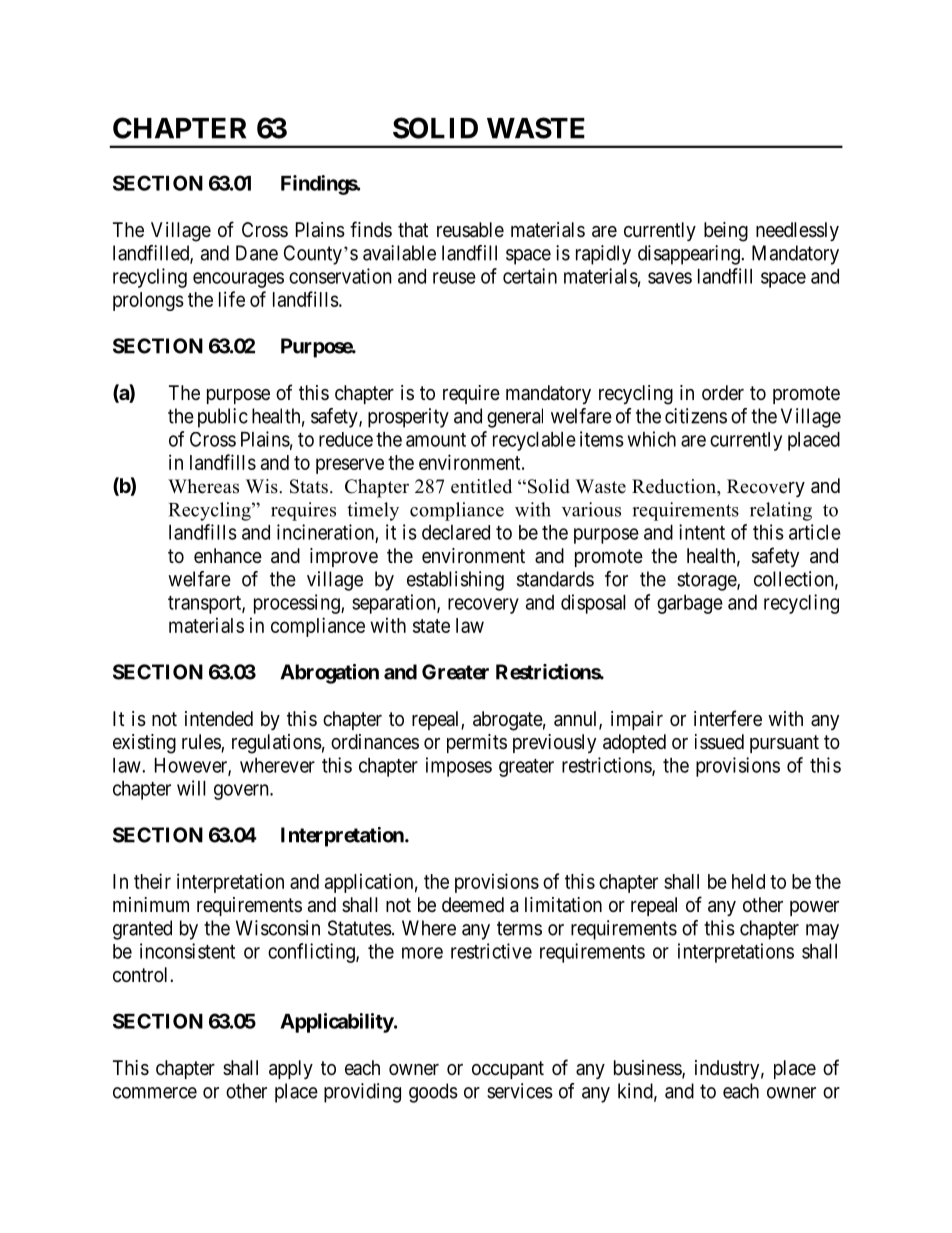 This document has width=952, height=1233. What do you see at coordinates (520, 1091) in the document?
I see `services` at bounding box center [520, 1091].
